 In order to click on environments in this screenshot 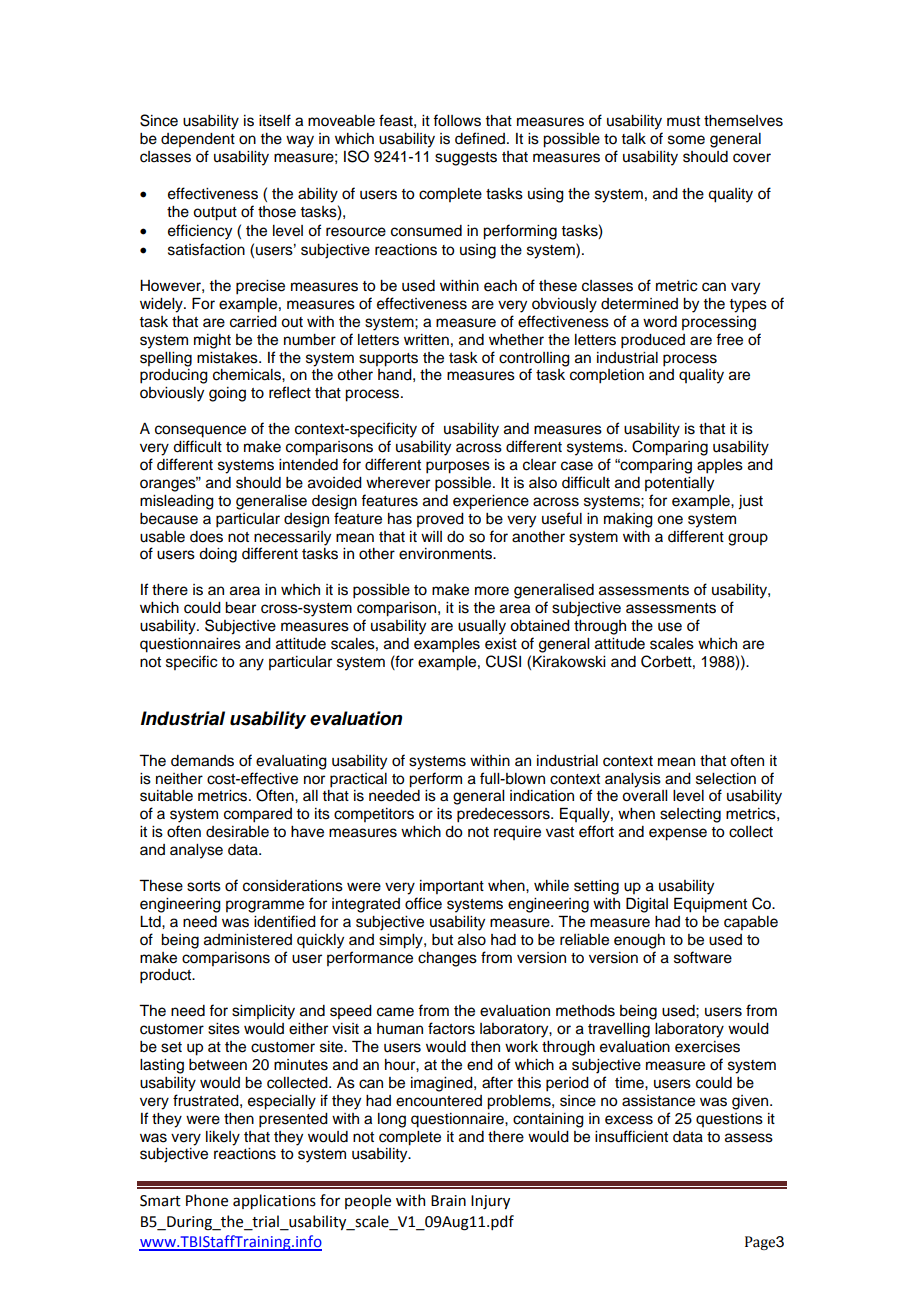, I will do `click(446, 554)`.
